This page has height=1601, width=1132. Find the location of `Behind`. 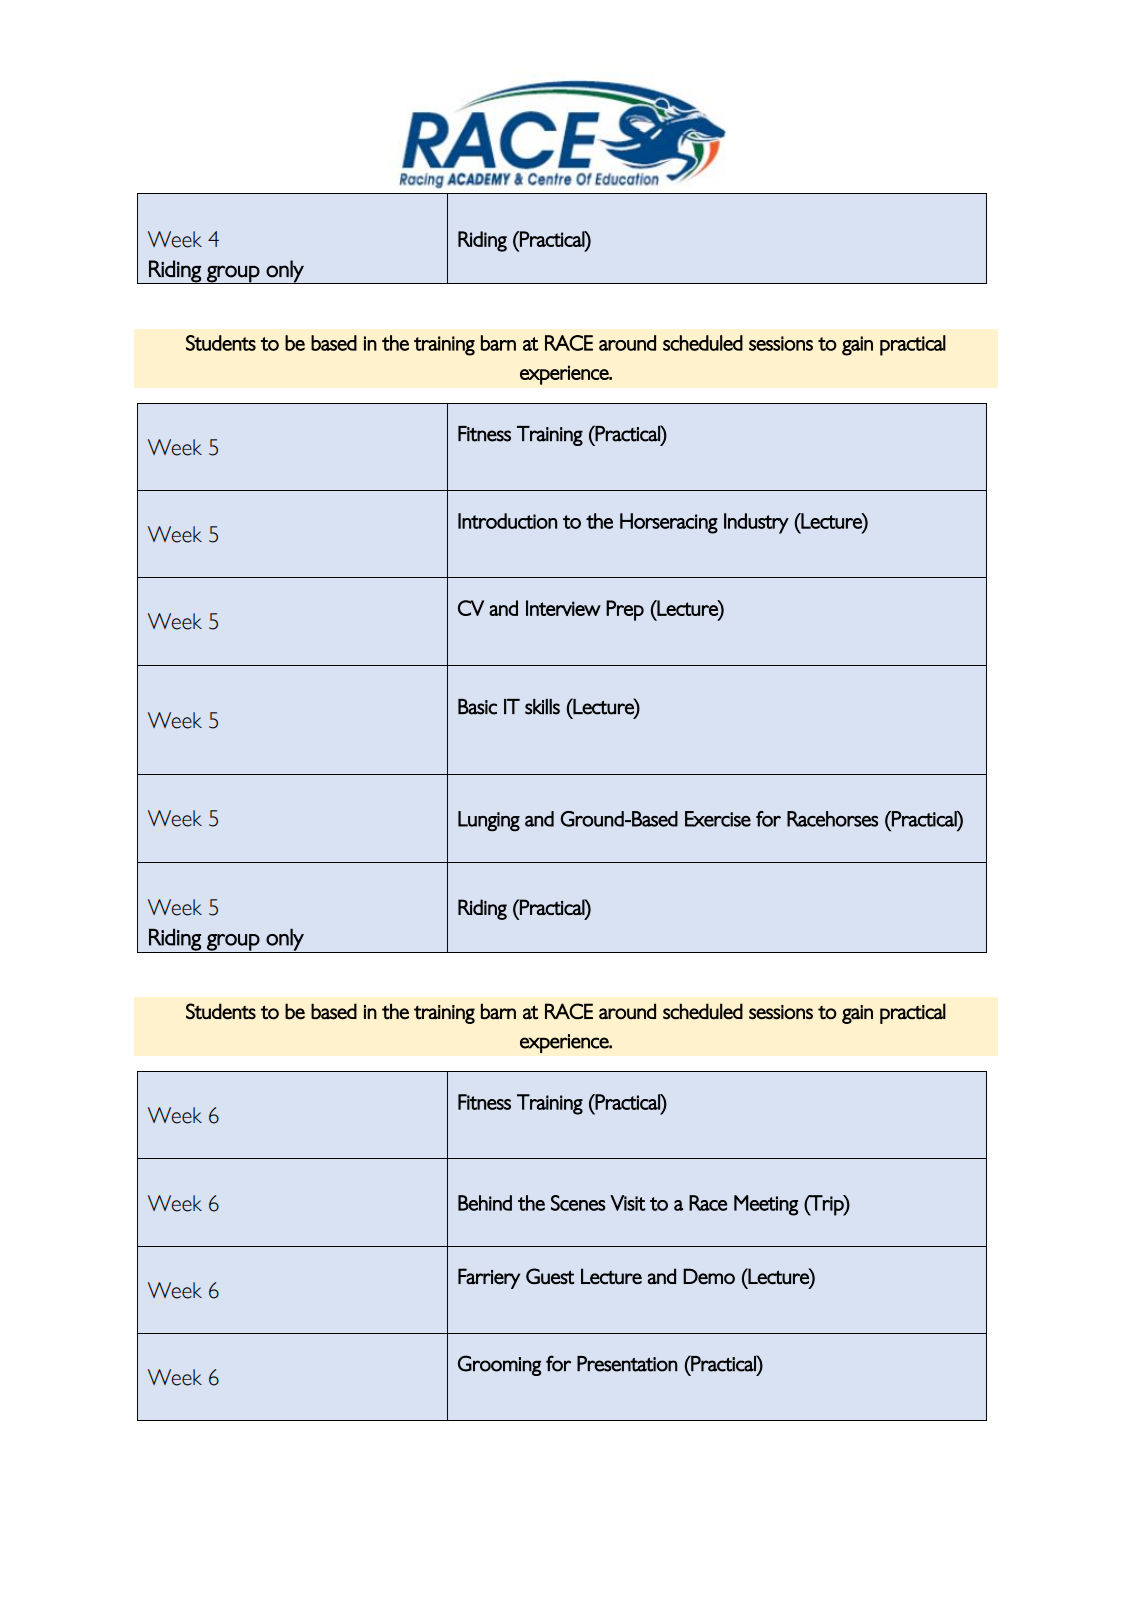

Behind is located at coordinates (485, 1203).
